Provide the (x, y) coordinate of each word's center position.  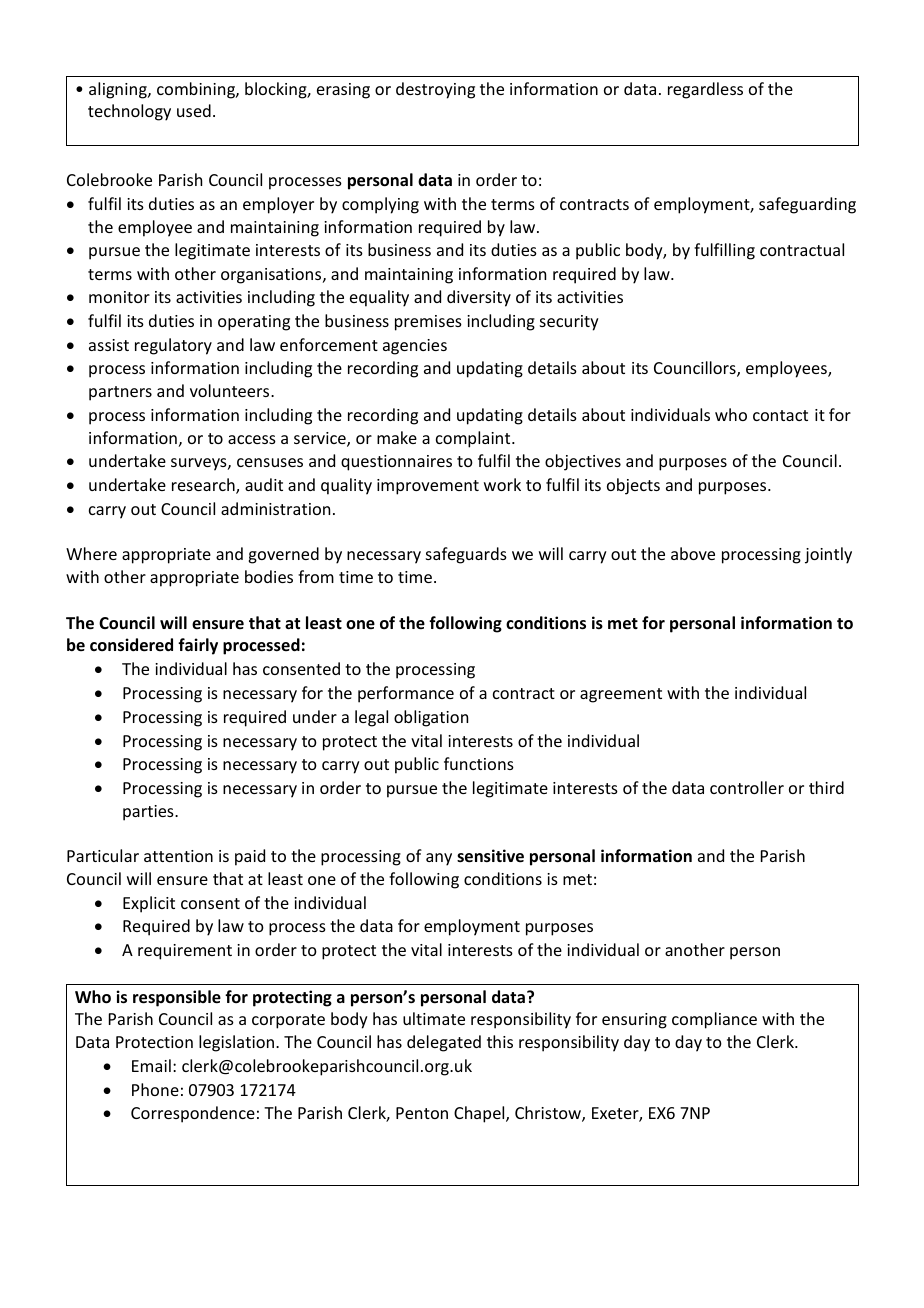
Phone (155, 1089)
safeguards (466, 555)
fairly (198, 646)
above (693, 553)
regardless (705, 90)
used (194, 110)
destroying (435, 90)
